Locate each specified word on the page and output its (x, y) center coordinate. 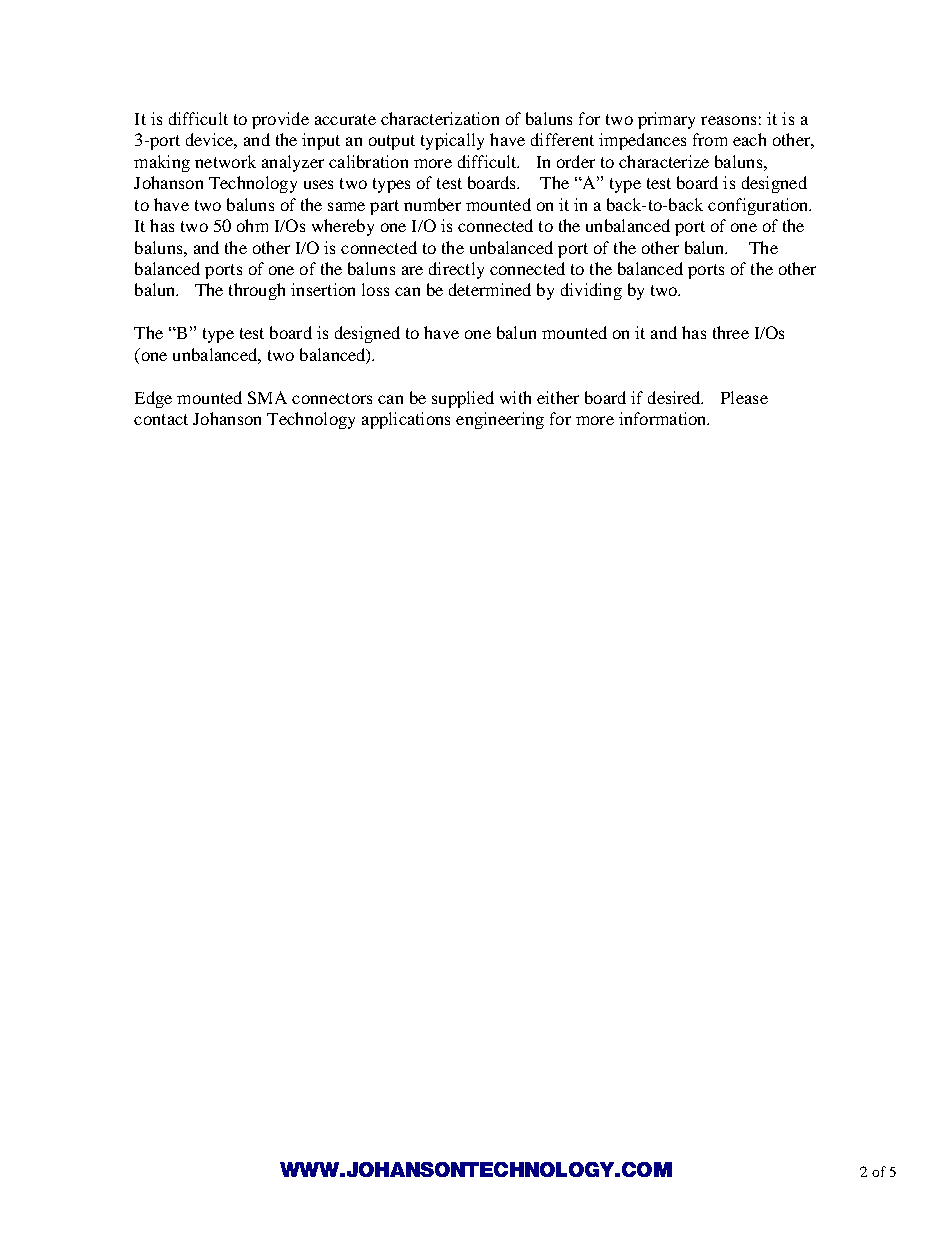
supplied (463, 399)
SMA (267, 397)
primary (666, 120)
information (664, 418)
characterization (440, 118)
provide (280, 120)
